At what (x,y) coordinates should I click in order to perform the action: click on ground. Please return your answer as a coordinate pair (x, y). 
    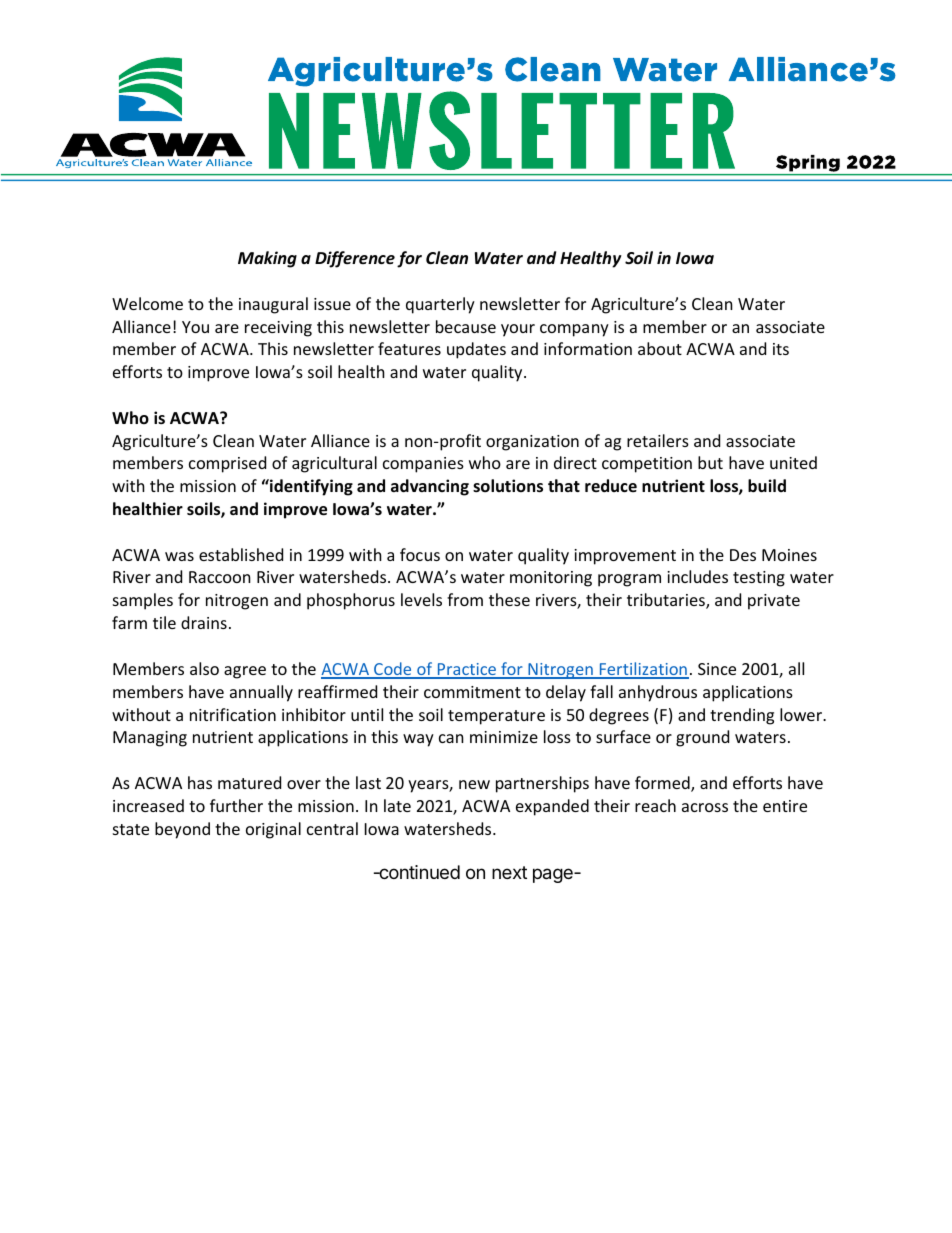
    Looking at the image, I should click on (702, 738).
